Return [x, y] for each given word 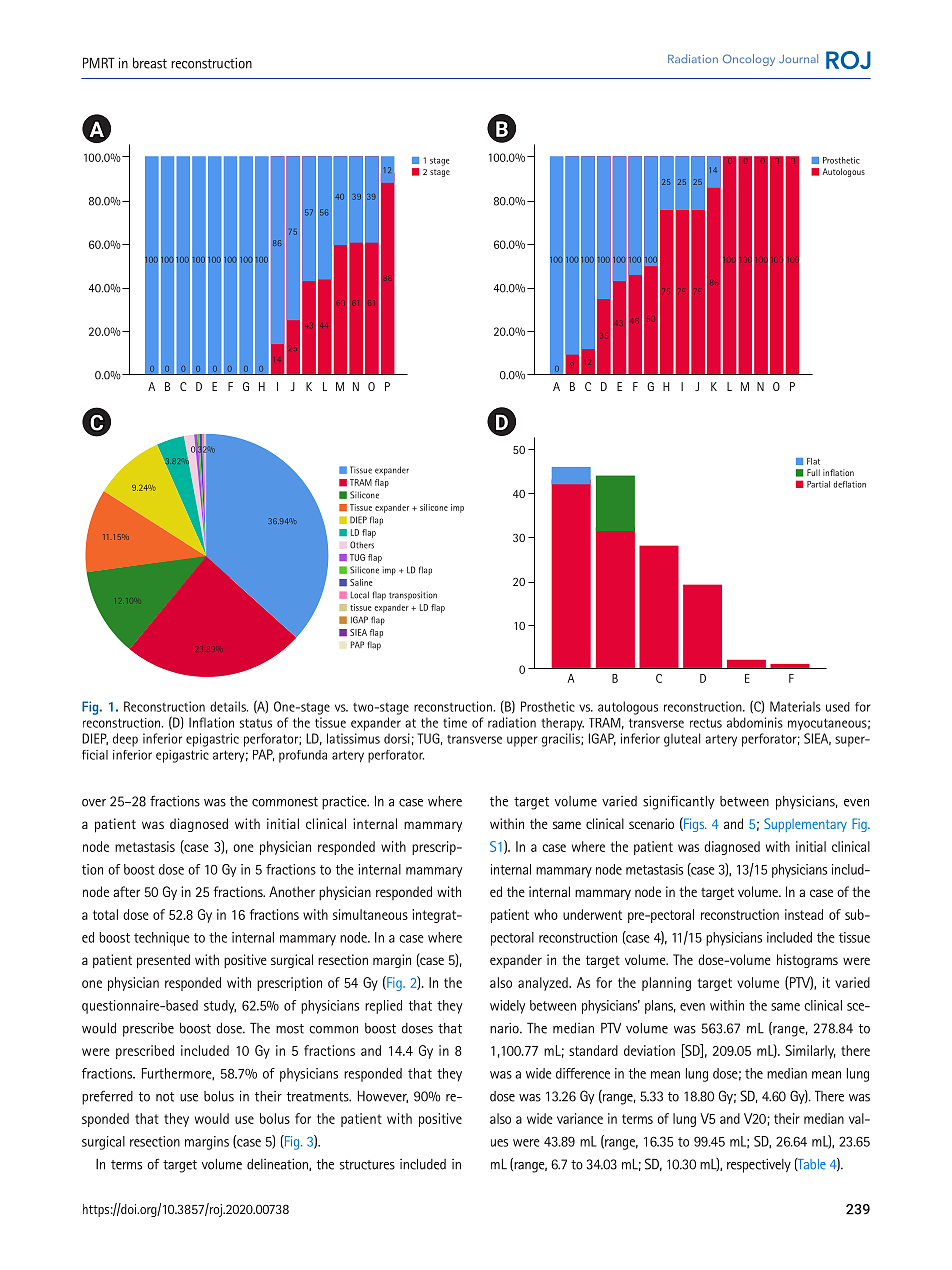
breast [150, 63]
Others [362, 545]
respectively [759, 1165]
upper [522, 741]
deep [125, 740]
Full [813, 472]
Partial [818, 484]
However [383, 1096]
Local [360, 595]
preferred [107, 1097]
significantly [678, 802]
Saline [361, 582]
